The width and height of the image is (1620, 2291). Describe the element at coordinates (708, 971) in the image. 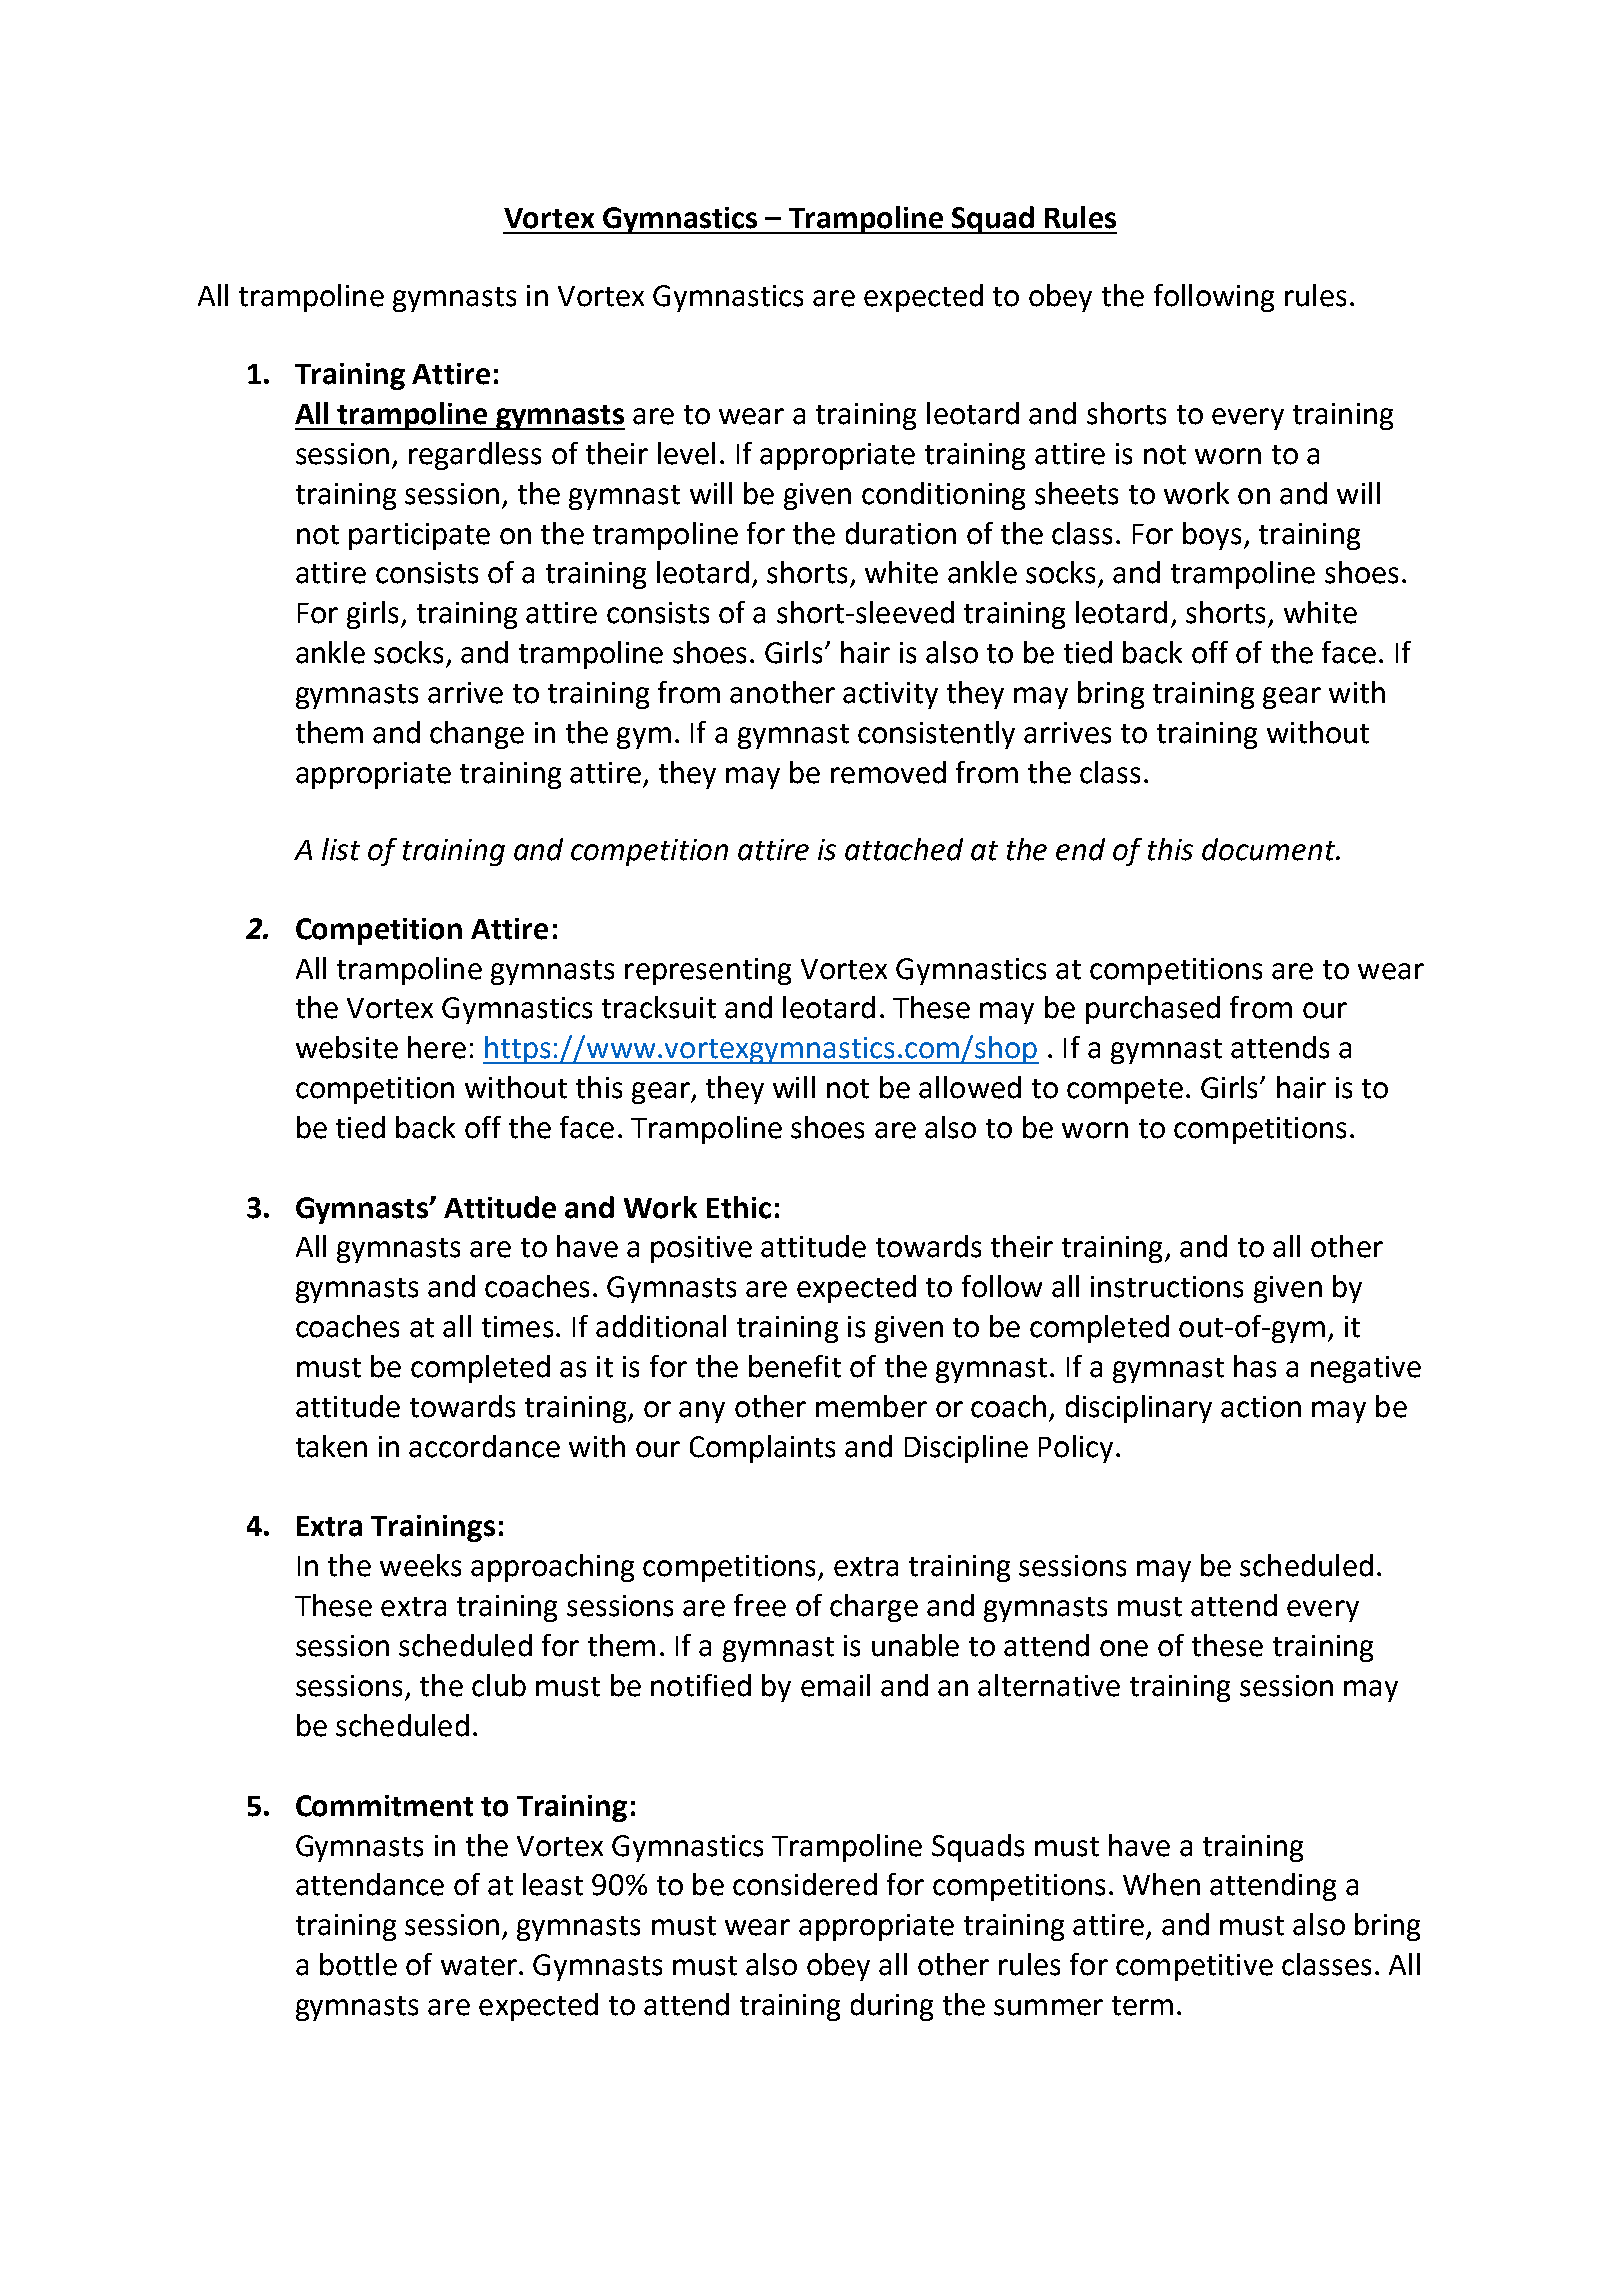

I see `representing` at that location.
